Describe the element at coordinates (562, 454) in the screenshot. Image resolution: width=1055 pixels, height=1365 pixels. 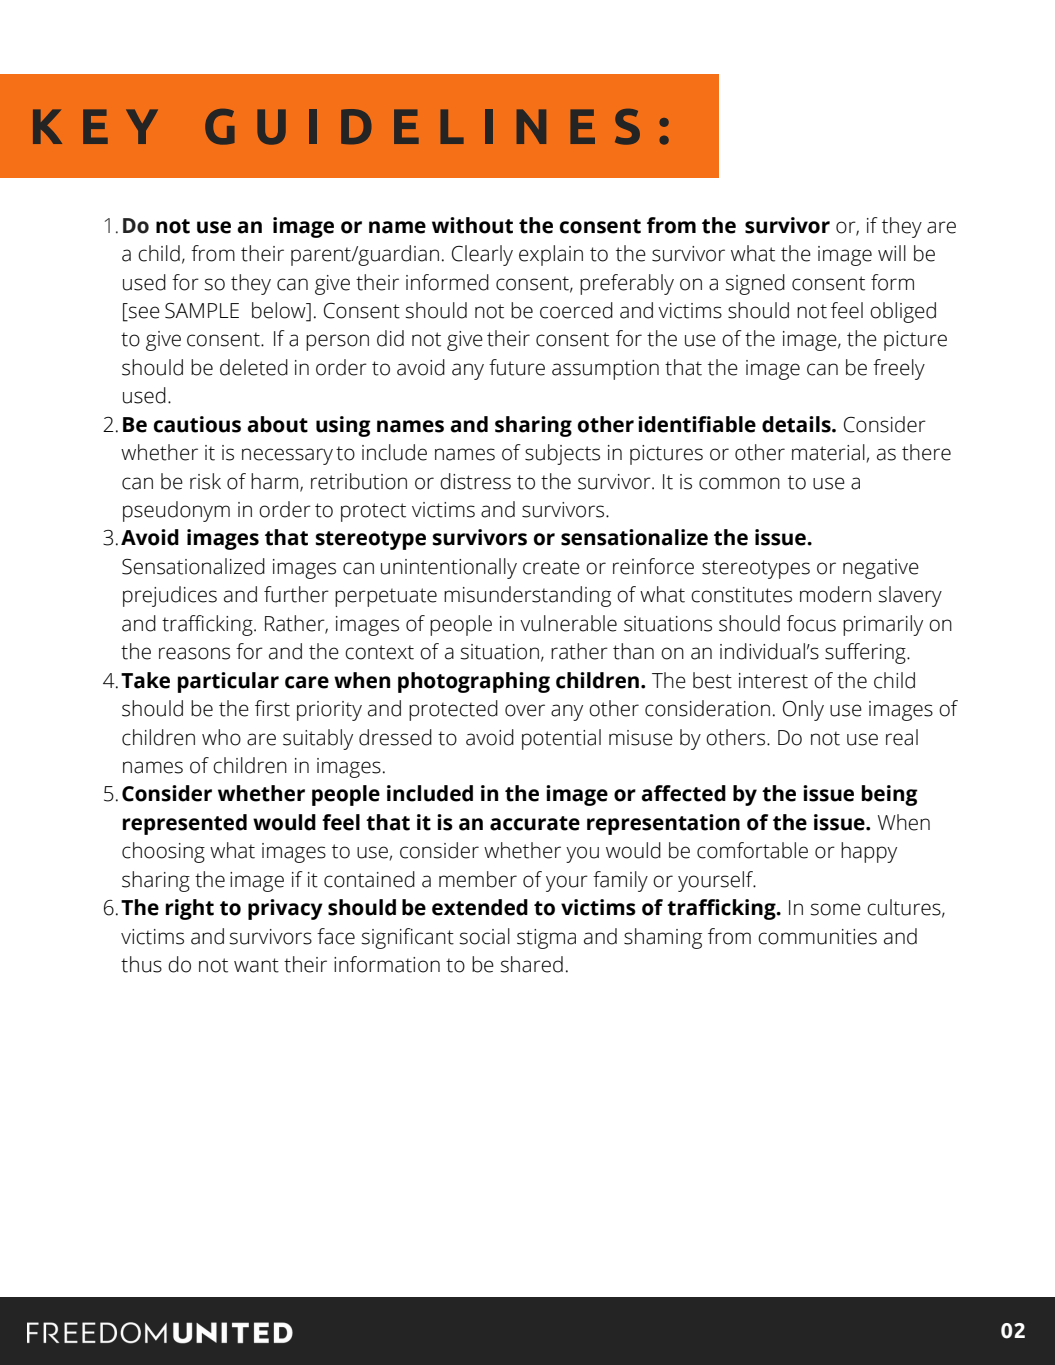
I see `subjects` at that location.
